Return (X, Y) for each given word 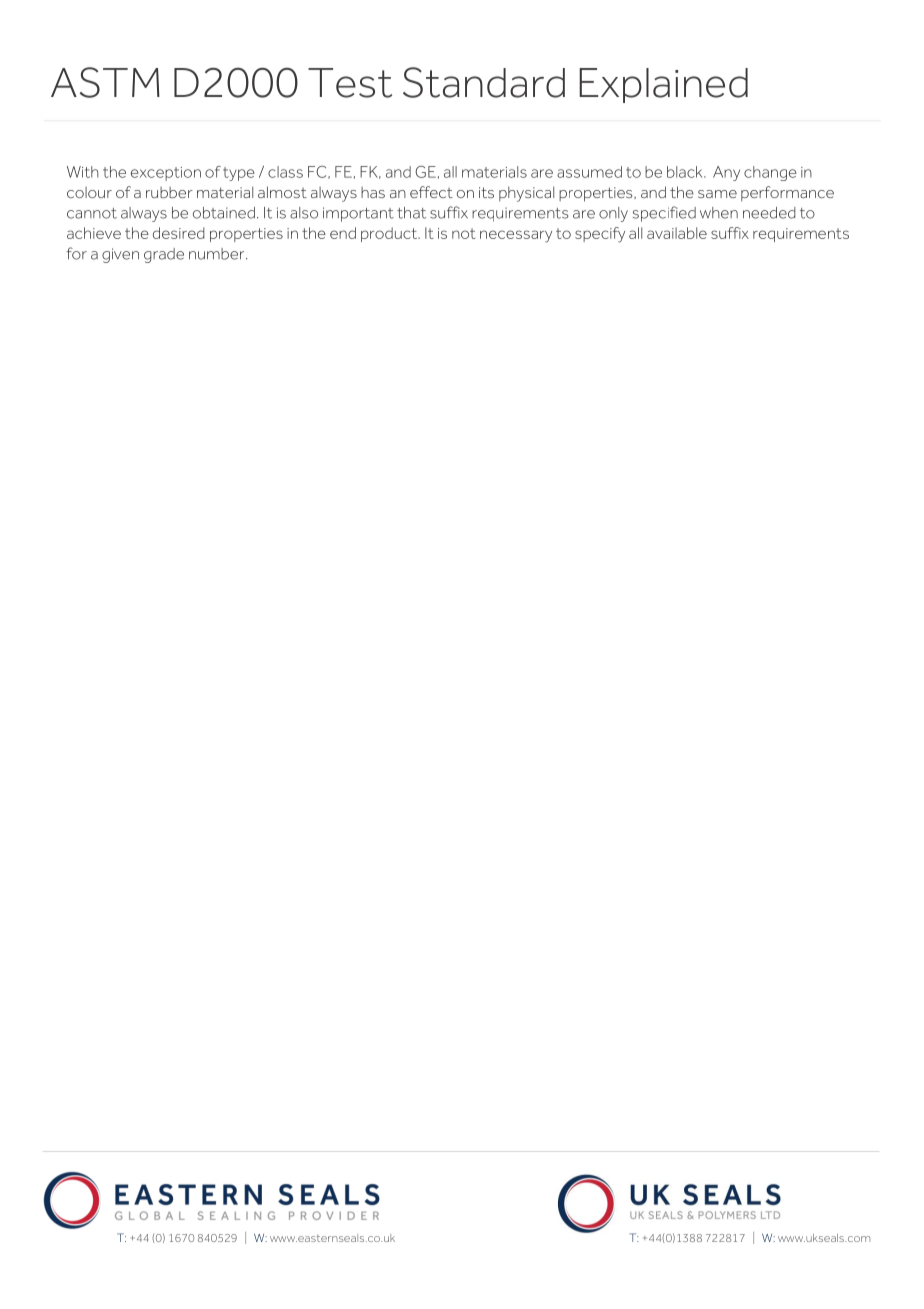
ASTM (105, 82)
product (390, 234)
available (677, 233)
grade (164, 255)
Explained (663, 85)
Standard (484, 82)
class (285, 172)
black (686, 172)
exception (166, 174)
